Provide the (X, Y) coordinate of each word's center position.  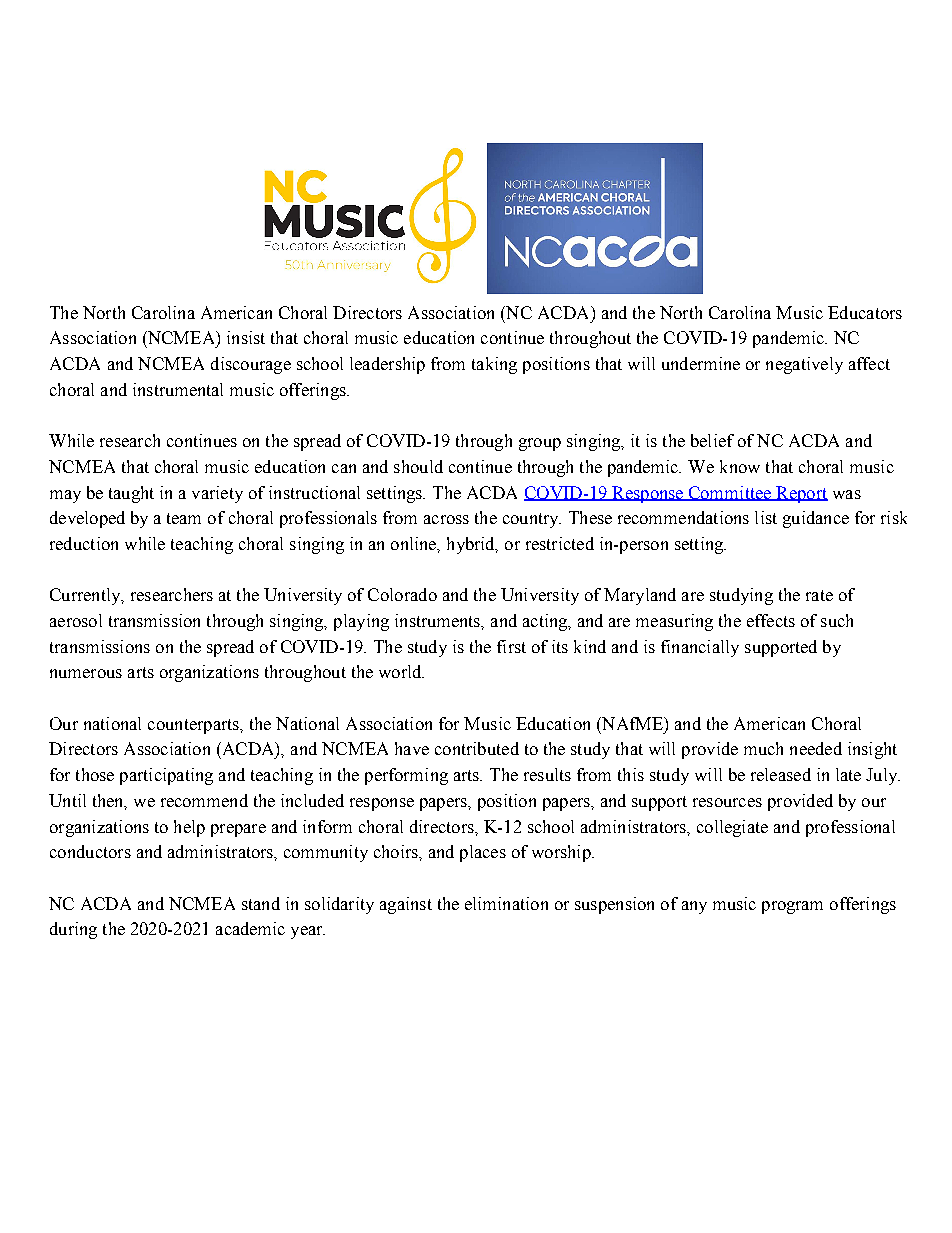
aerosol (76, 620)
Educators (865, 312)
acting (546, 622)
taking (494, 365)
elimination (506, 903)
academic (250, 928)
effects (771, 620)
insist (246, 337)
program (792, 907)
